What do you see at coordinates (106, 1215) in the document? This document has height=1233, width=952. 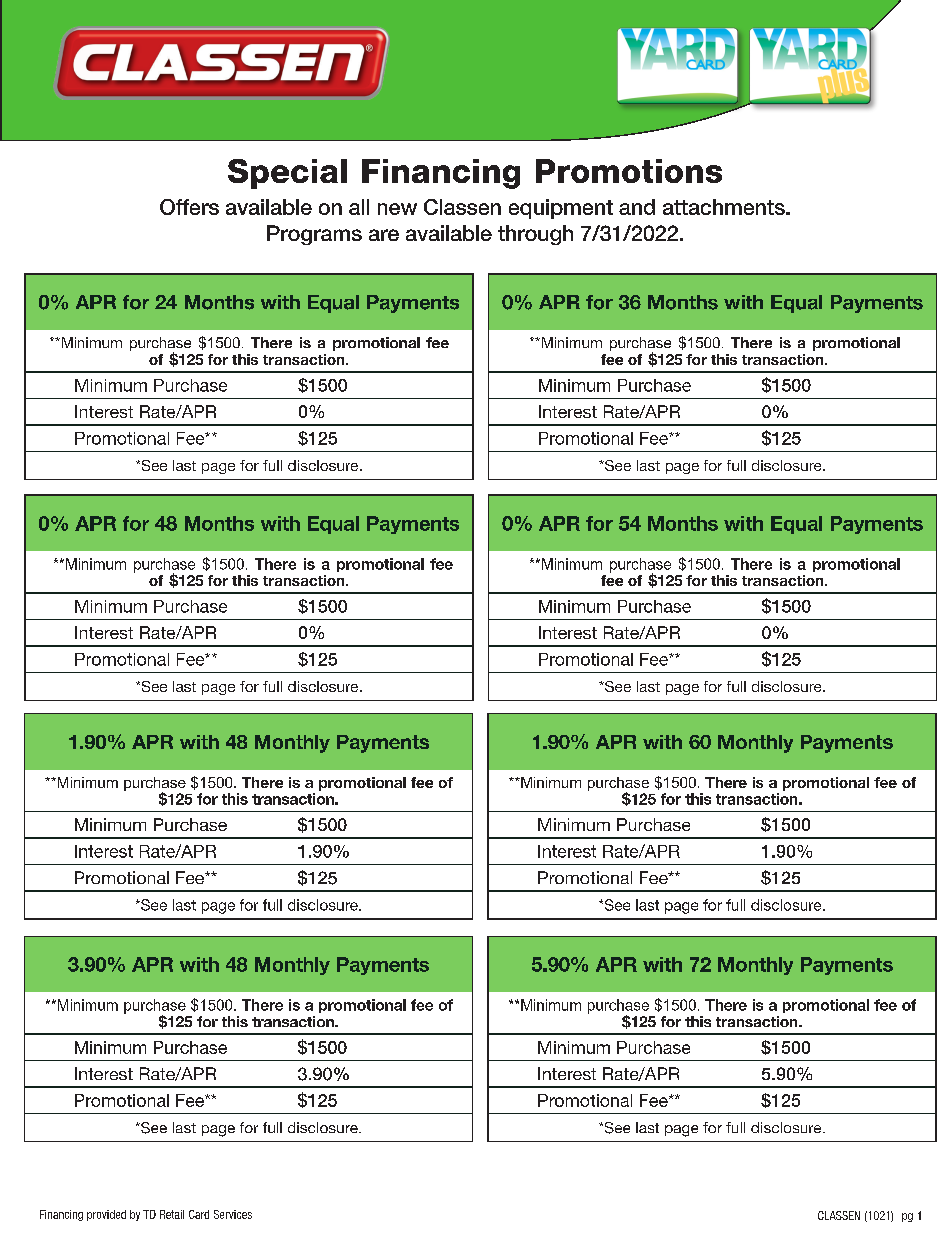 I see `provided` at bounding box center [106, 1215].
